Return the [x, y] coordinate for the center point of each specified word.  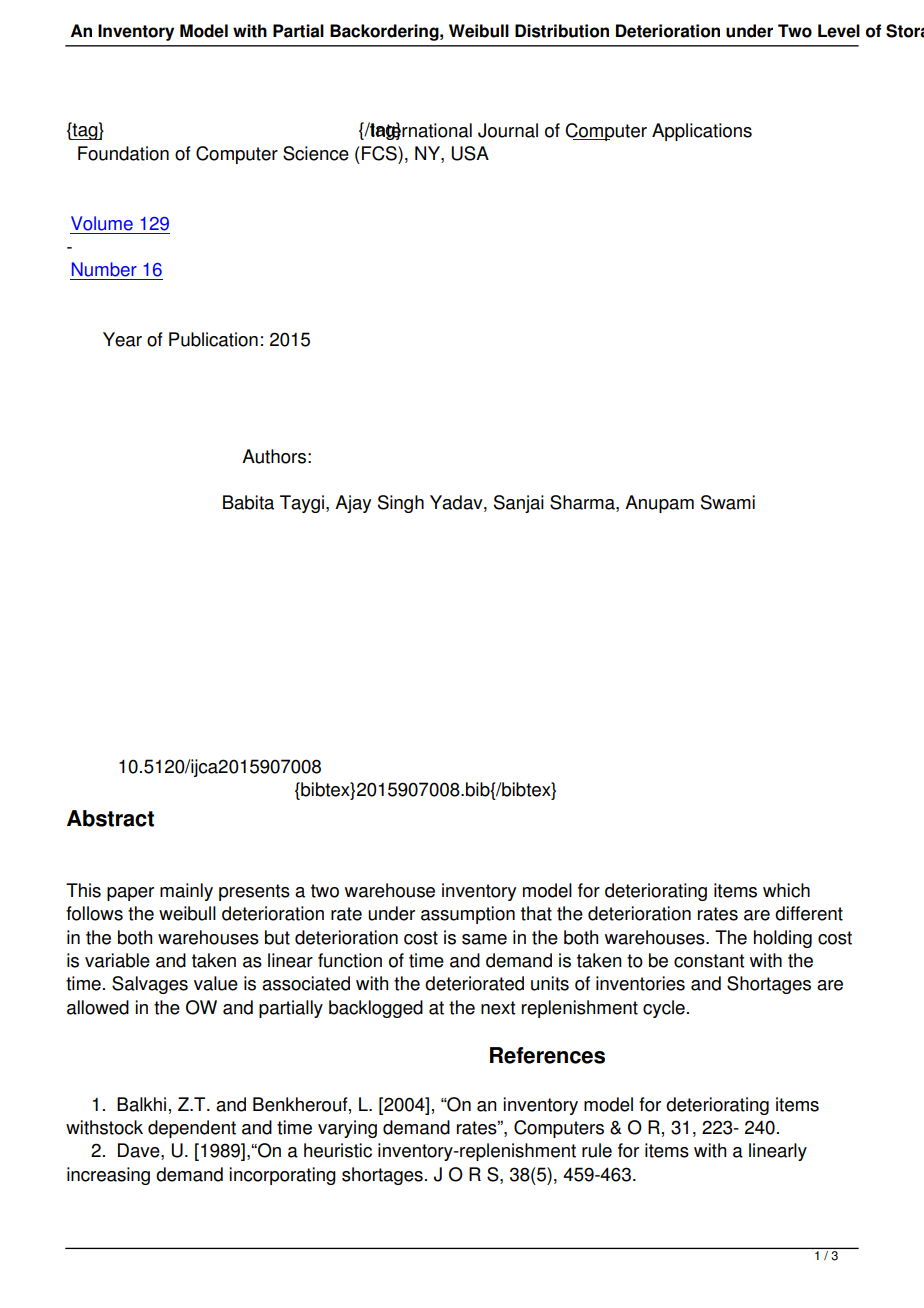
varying [347, 1129]
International [421, 130]
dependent [192, 1129]
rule [597, 1150]
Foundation [123, 153]
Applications [702, 132]
